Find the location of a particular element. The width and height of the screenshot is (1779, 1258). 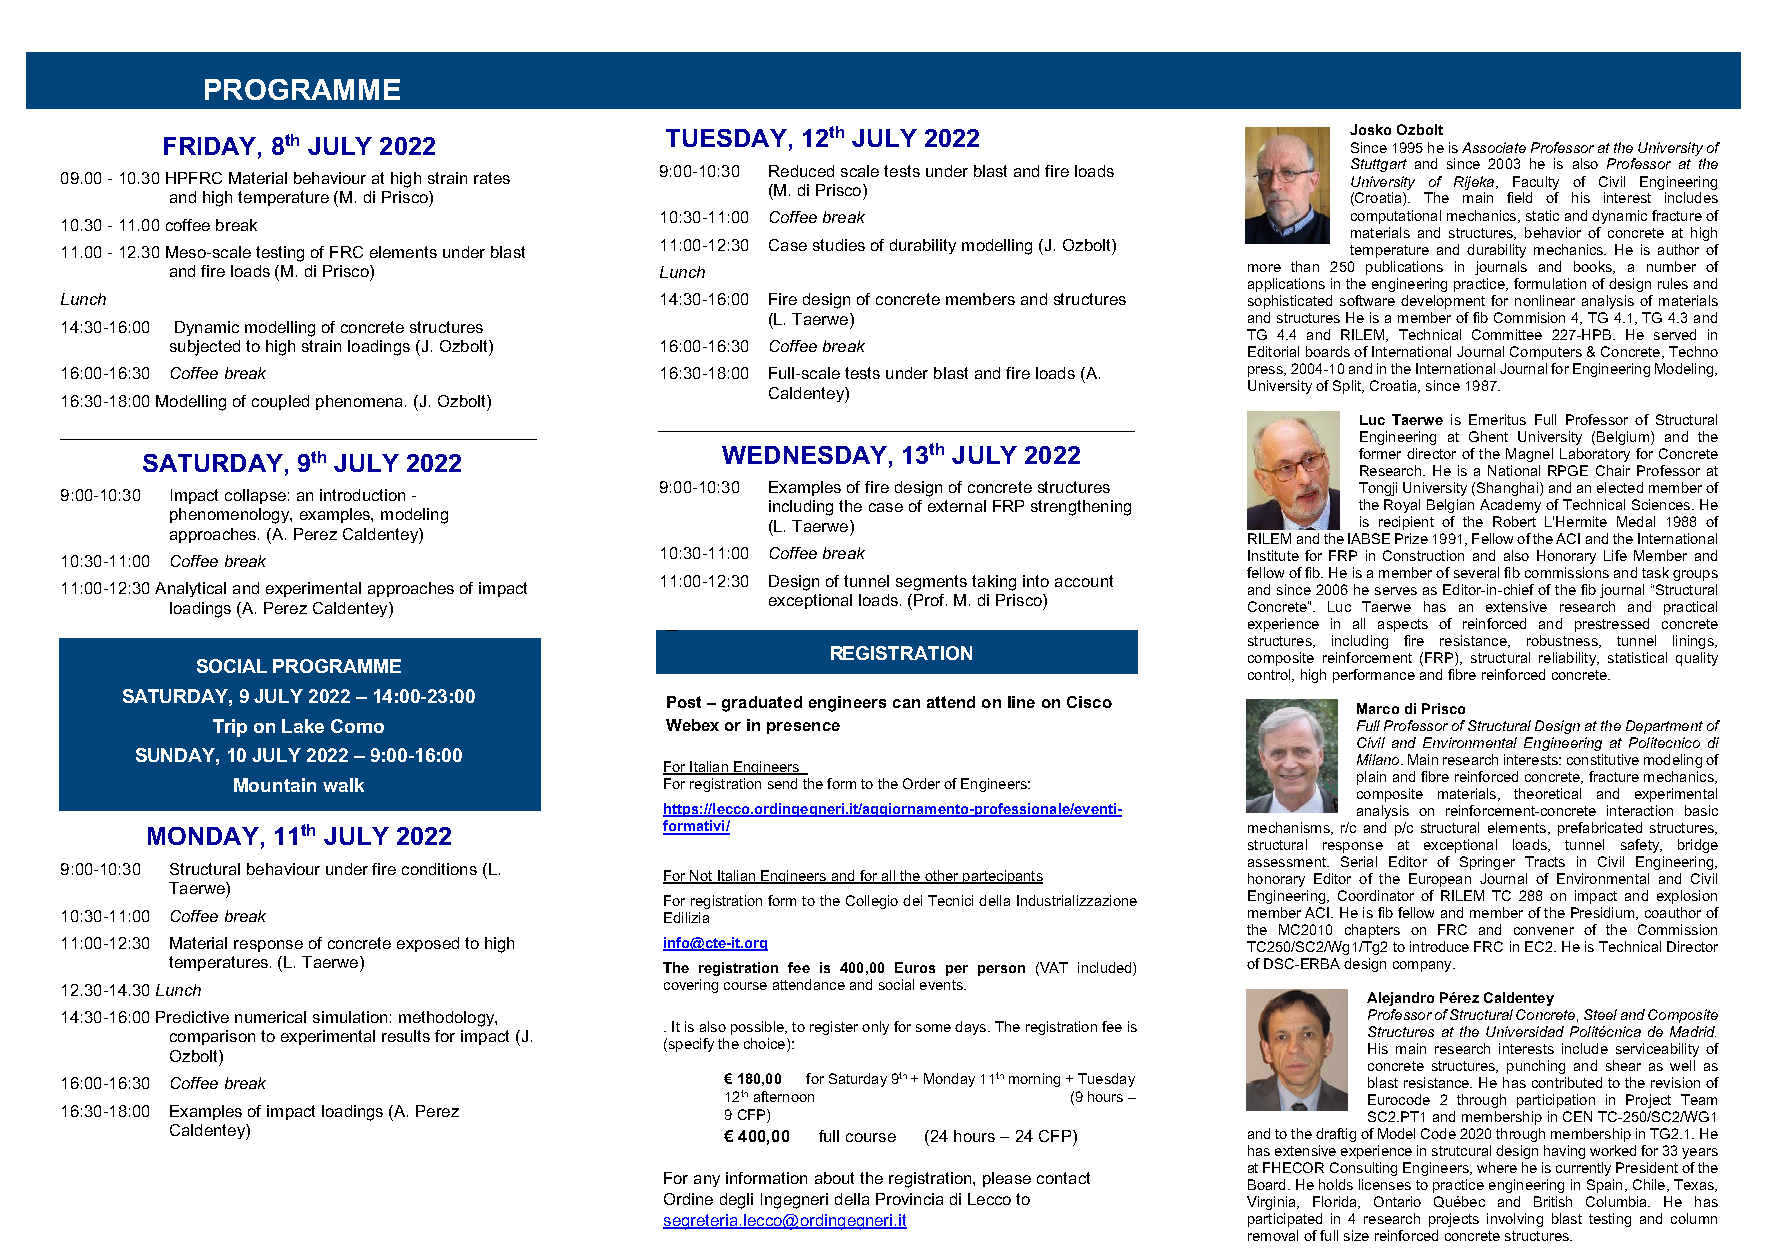

conditions is located at coordinates (439, 869).
